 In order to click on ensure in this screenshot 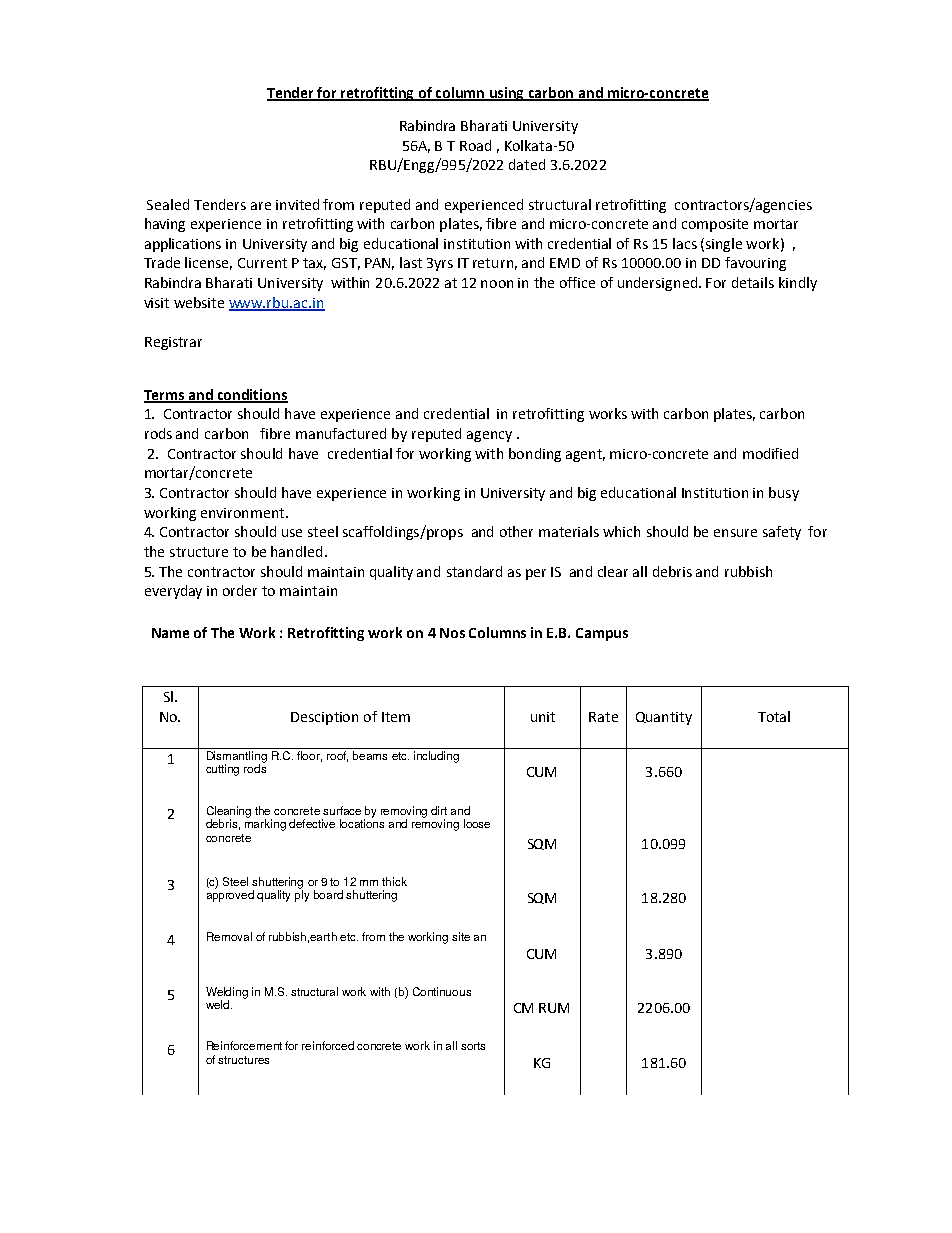, I will do `click(735, 533)`.
